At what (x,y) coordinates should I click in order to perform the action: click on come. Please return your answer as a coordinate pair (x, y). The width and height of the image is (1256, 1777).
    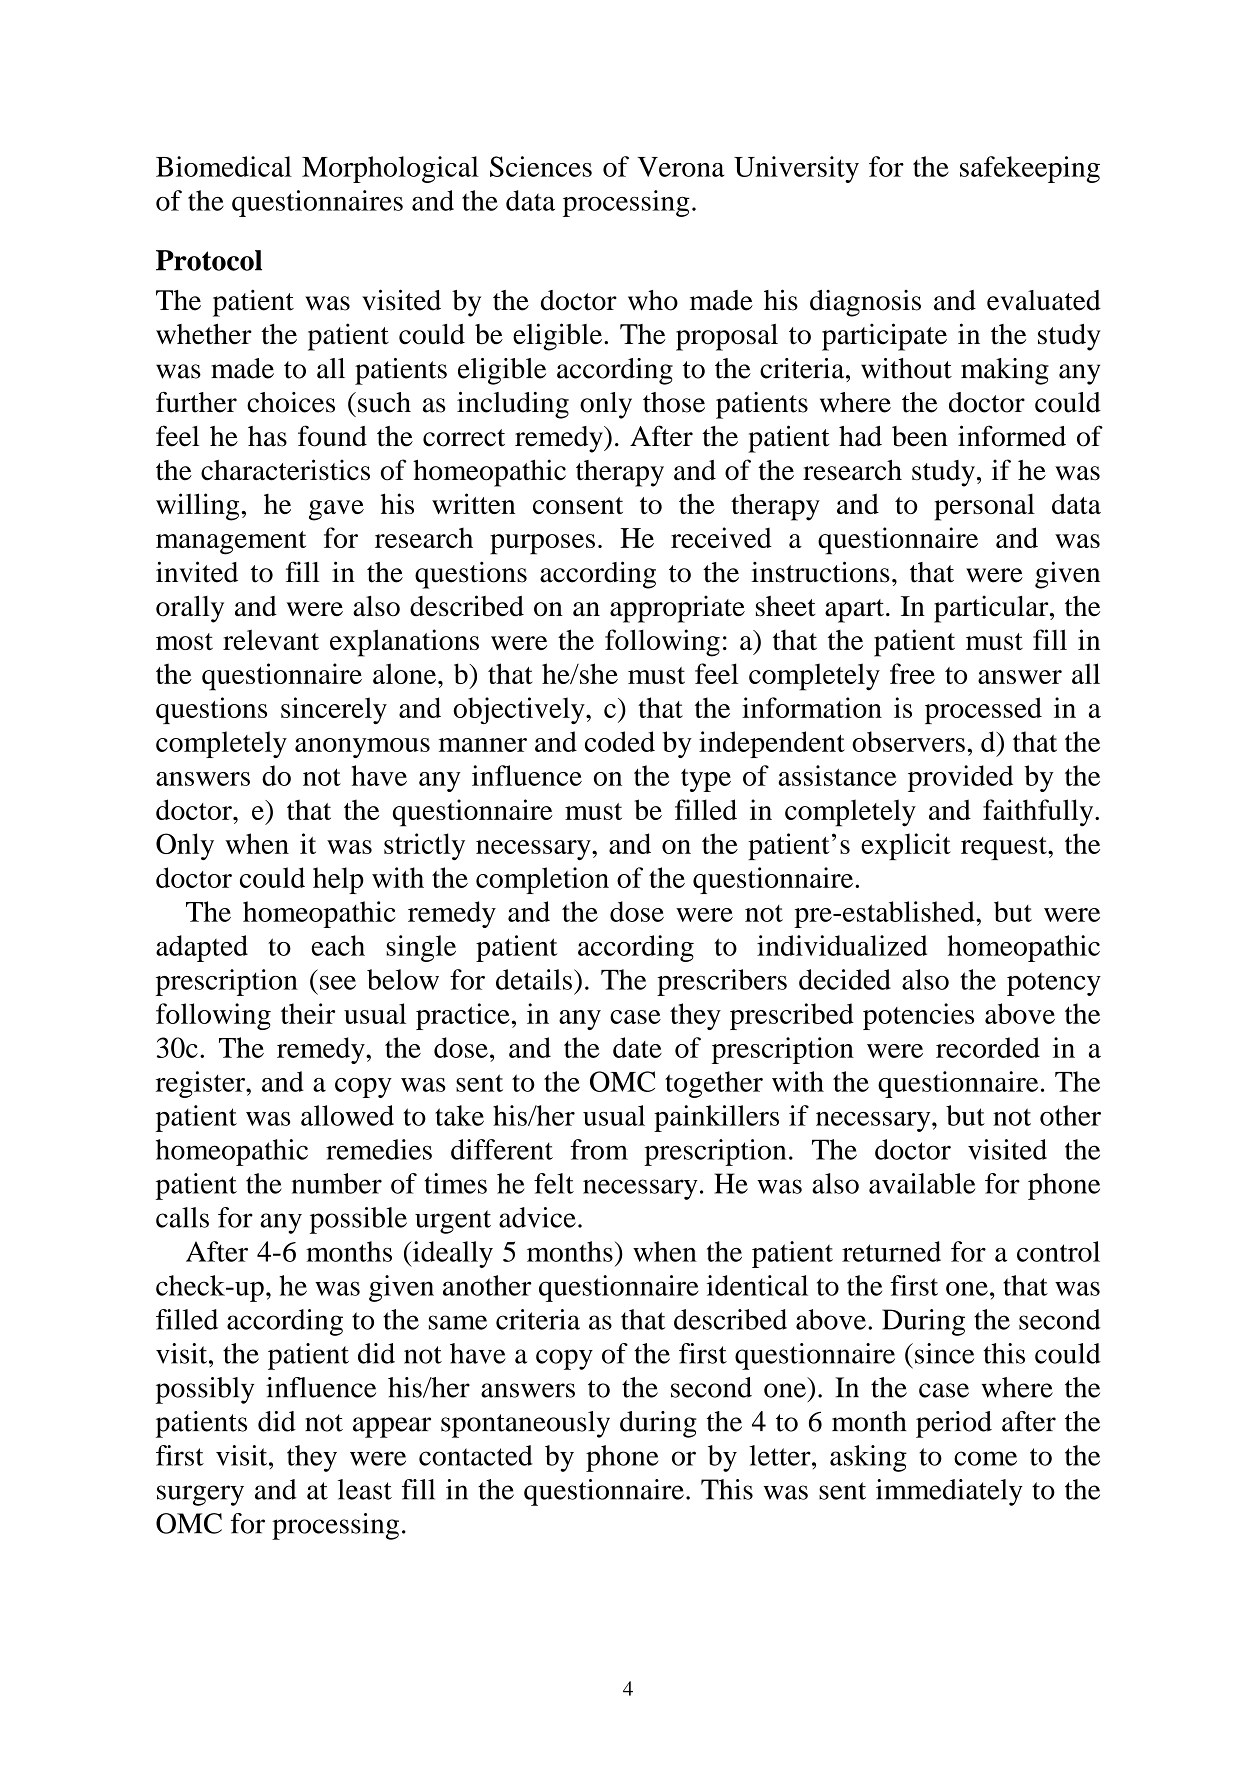
    Looking at the image, I should click on (985, 1458).
